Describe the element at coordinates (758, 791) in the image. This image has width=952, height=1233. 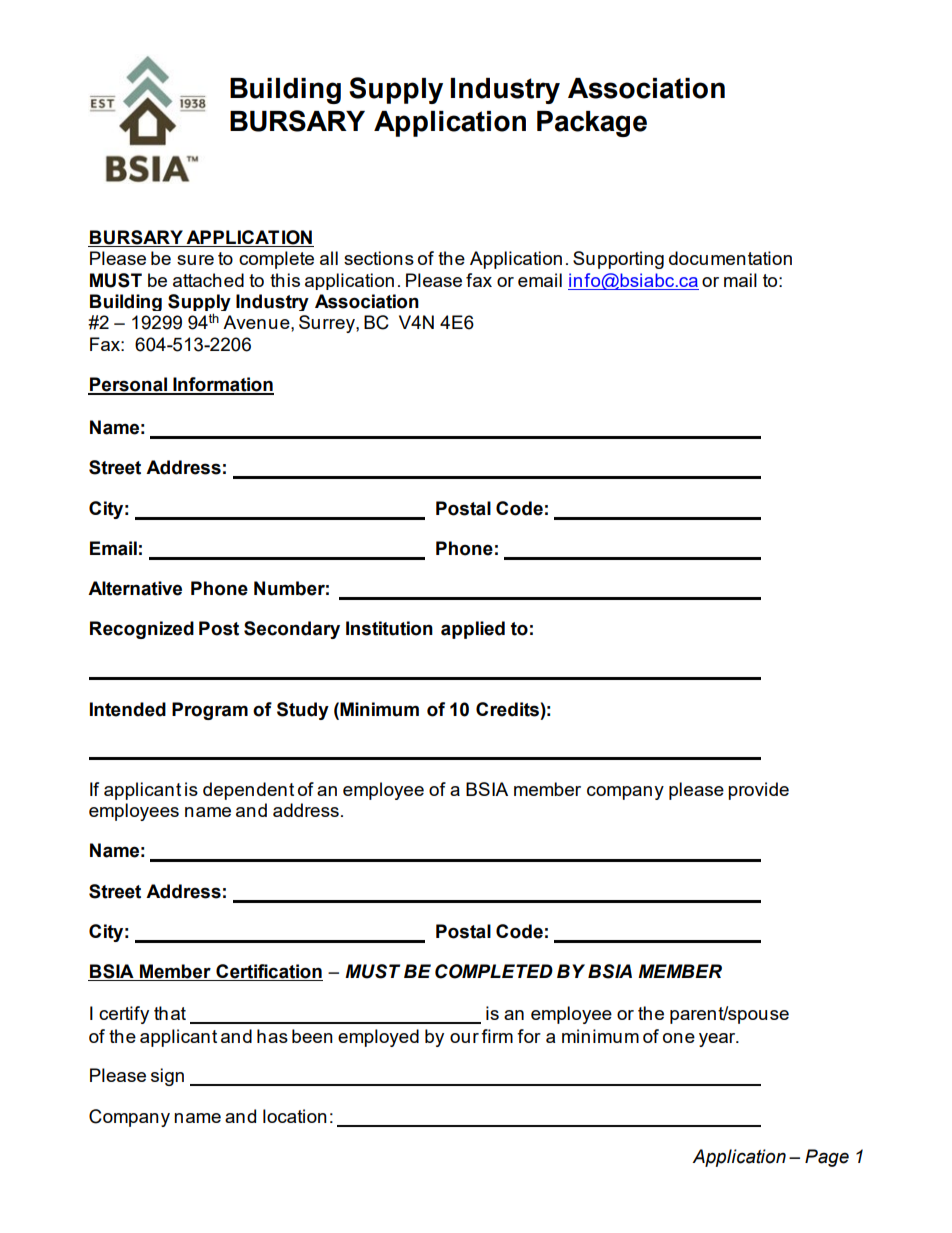
I see `provide` at that location.
